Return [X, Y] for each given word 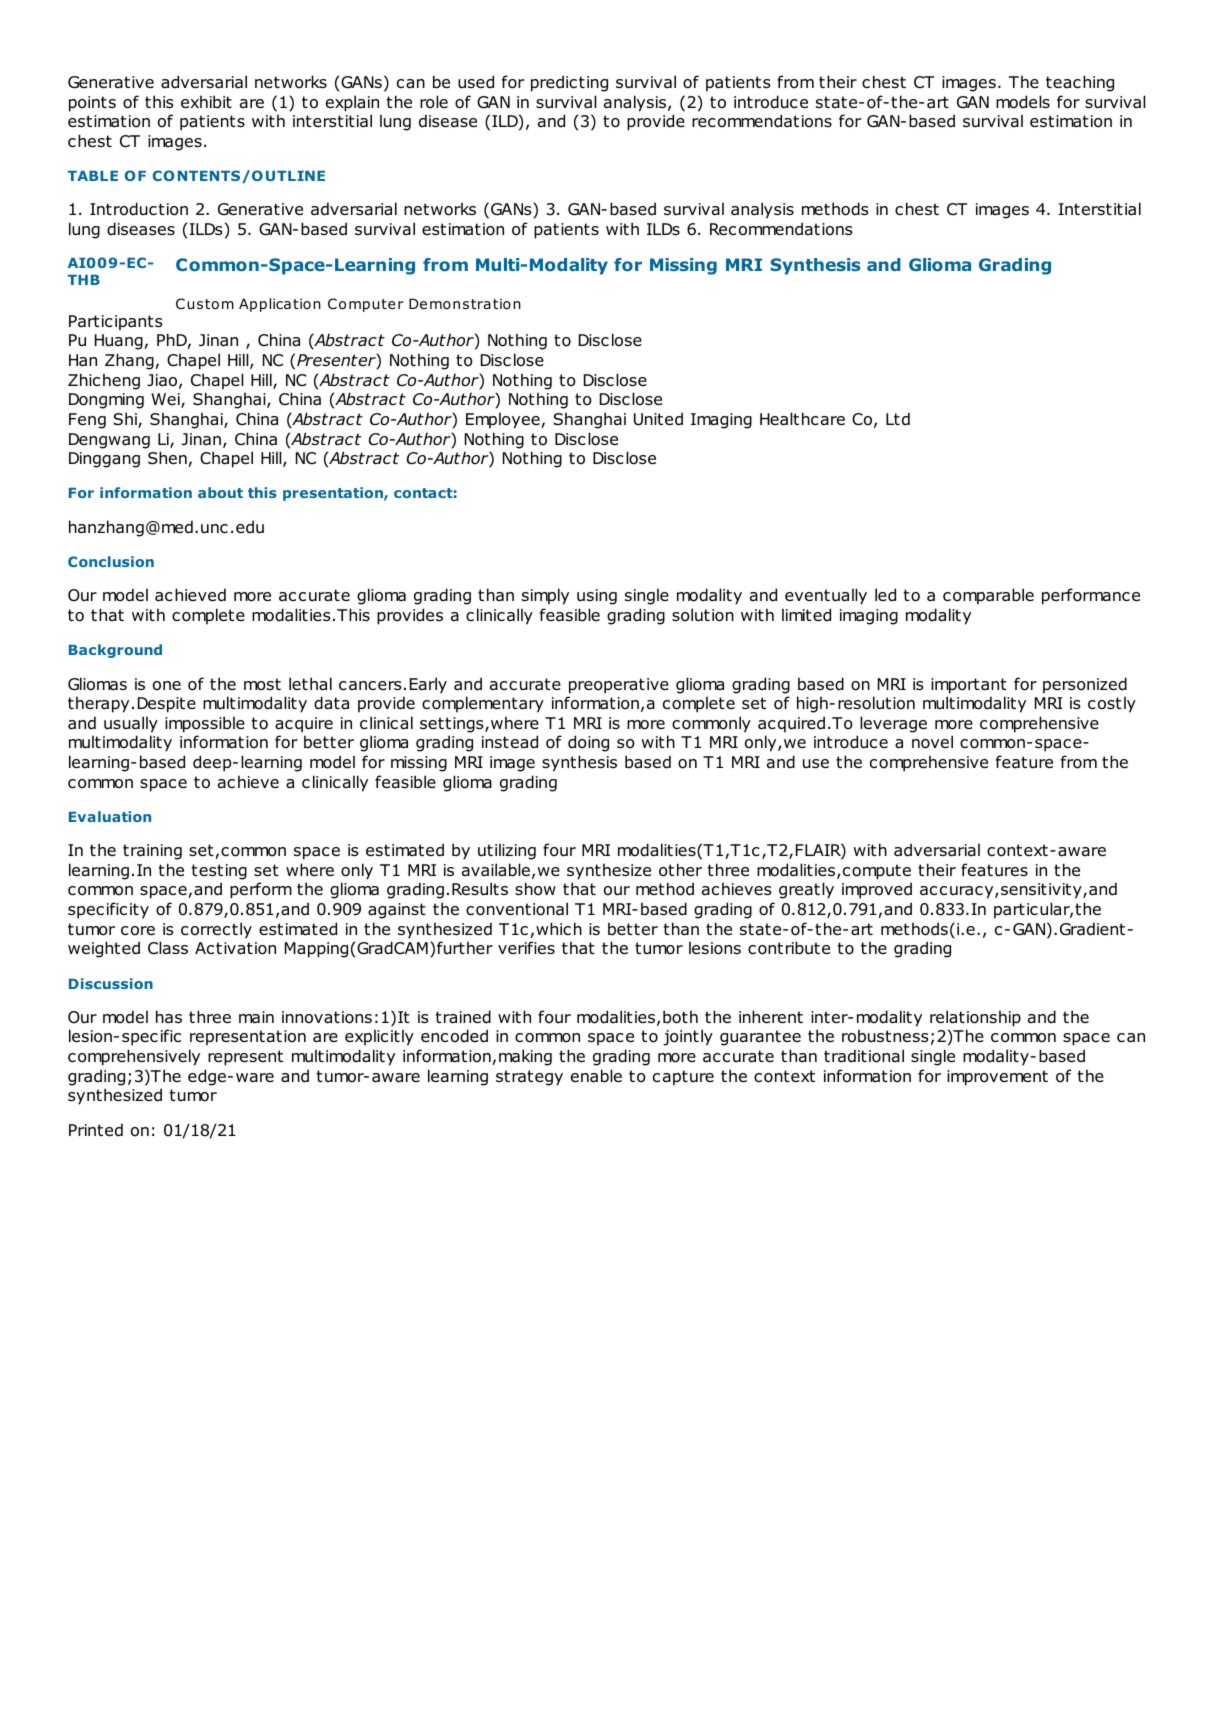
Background [115, 651]
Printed [96, 1130]
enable [596, 1076]
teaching [1080, 83]
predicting [569, 83]
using [597, 597]
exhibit [206, 102]
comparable [988, 596]
